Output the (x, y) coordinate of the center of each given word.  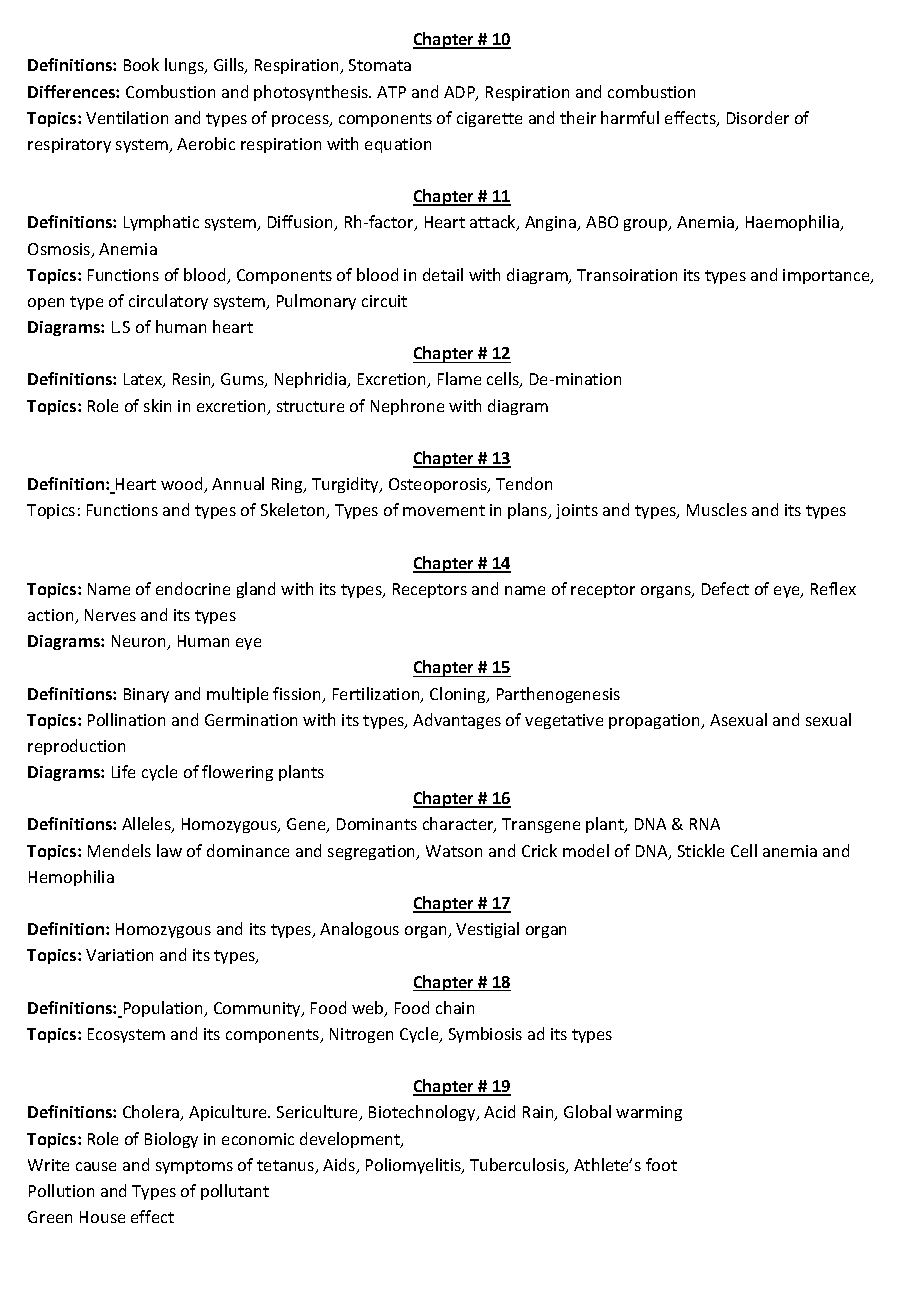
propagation (656, 721)
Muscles (717, 509)
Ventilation (127, 117)
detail (443, 274)
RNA (705, 824)
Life (123, 771)
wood (183, 485)
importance (827, 276)
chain (455, 1007)
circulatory (168, 302)
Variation (119, 955)
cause (96, 1166)
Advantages (457, 721)
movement (444, 510)
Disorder (758, 117)
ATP (391, 92)
